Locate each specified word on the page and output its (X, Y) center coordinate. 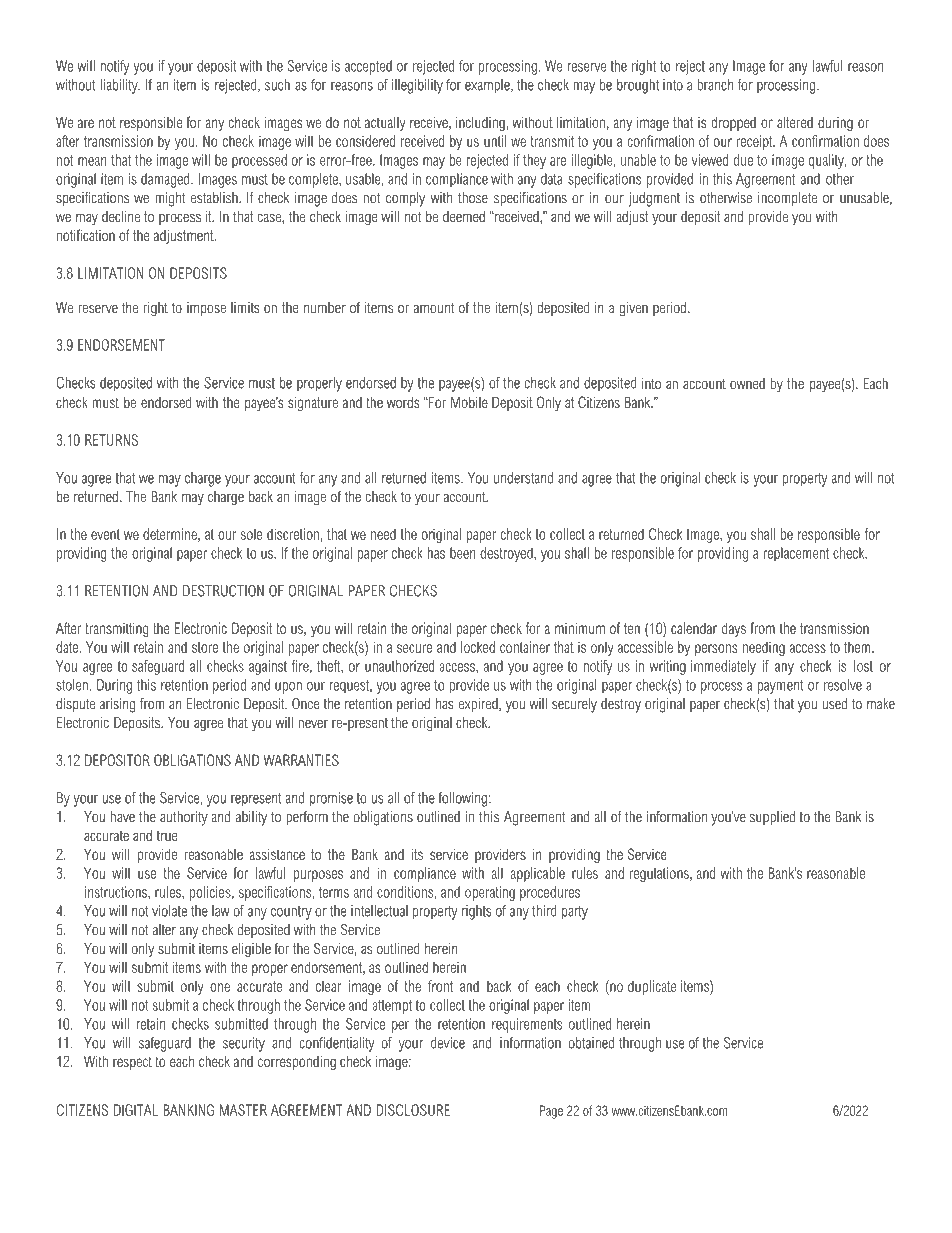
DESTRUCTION (223, 591)
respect (132, 1063)
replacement (796, 554)
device (448, 1043)
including (481, 124)
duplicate (652, 987)
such (277, 85)
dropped (733, 123)
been (463, 553)
